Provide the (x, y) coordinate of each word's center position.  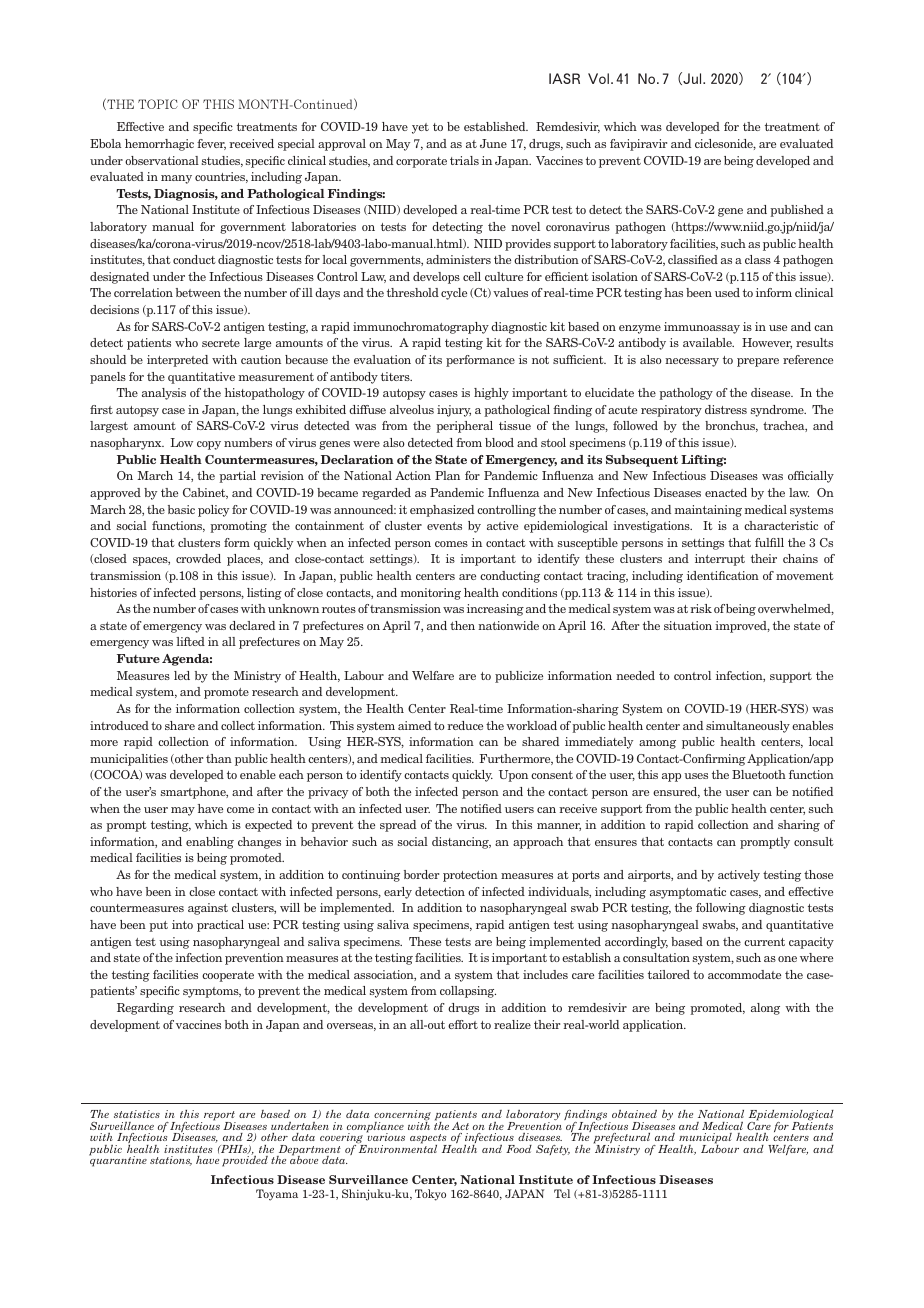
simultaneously (748, 727)
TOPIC (158, 104)
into (182, 924)
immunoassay (702, 328)
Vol (598, 78)
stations (171, 1161)
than (219, 758)
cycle (454, 294)
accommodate (744, 974)
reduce (465, 725)
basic (181, 509)
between (198, 292)
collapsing (468, 992)
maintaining (708, 511)
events (444, 526)
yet (420, 128)
